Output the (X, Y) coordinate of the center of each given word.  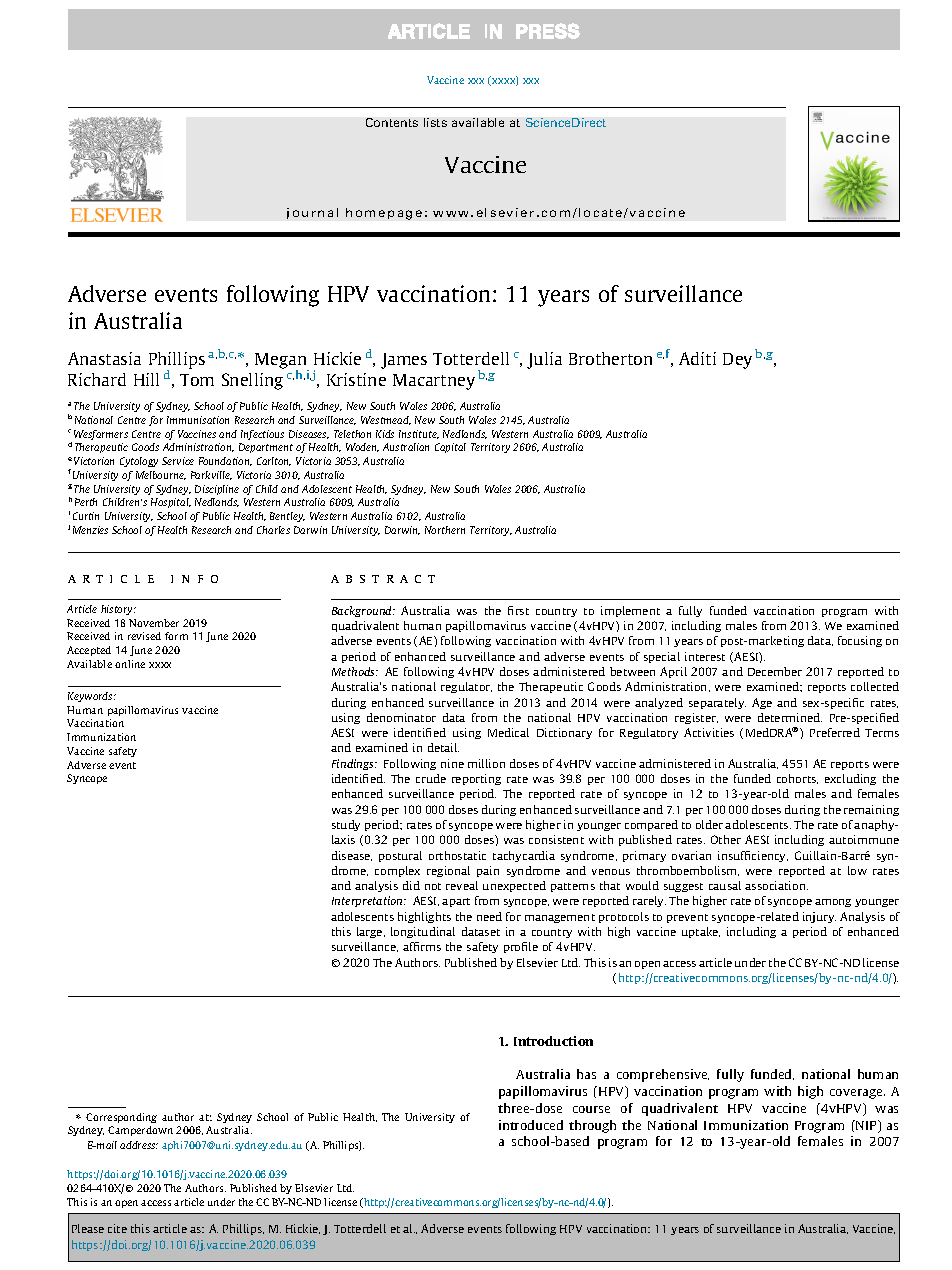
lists (435, 122)
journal (312, 213)
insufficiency (753, 856)
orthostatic (457, 855)
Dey (737, 361)
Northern (445, 530)
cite (117, 1228)
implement (630, 611)
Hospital (171, 503)
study (346, 825)
